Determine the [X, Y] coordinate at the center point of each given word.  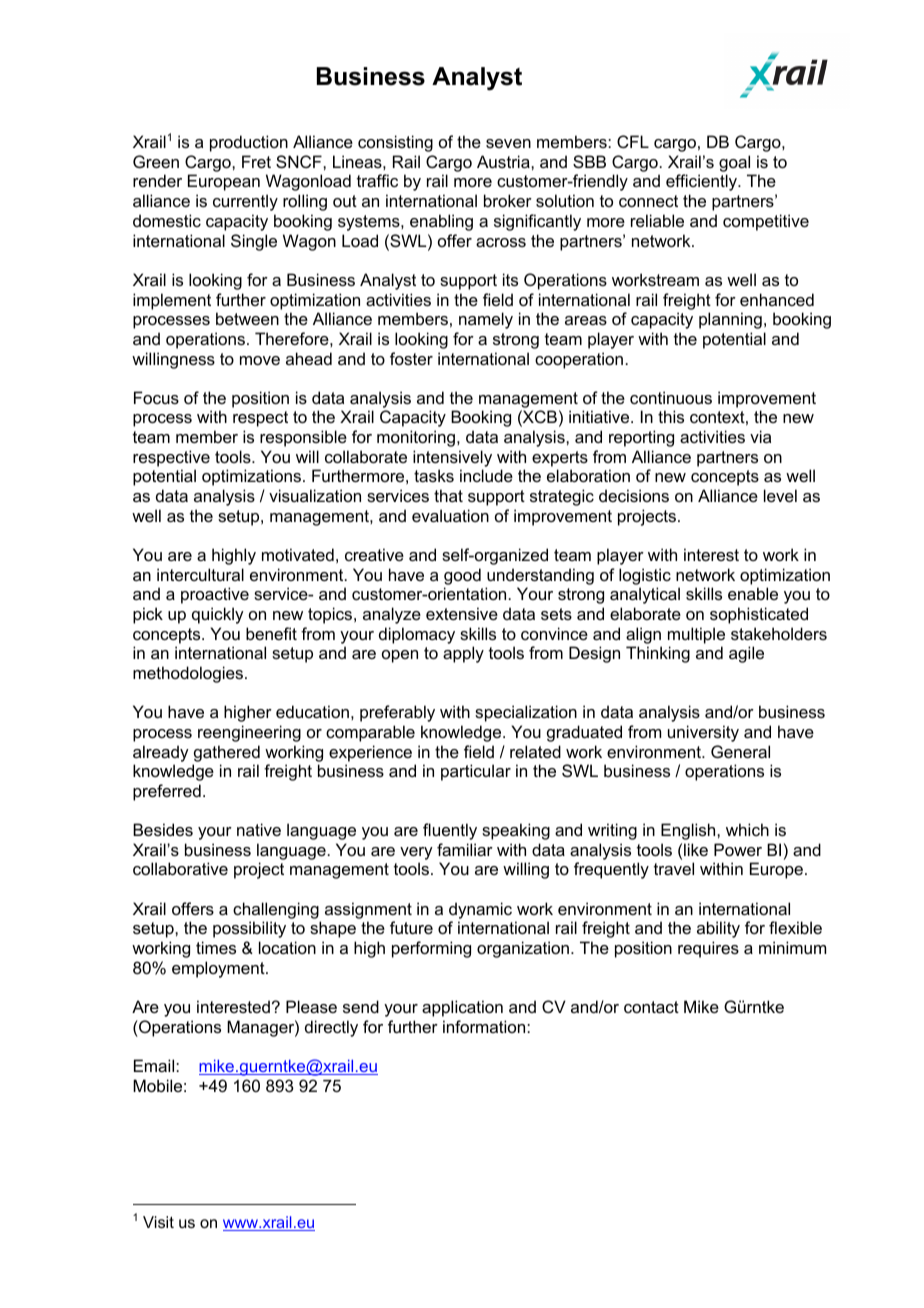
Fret [256, 161]
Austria [504, 161]
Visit [158, 1222]
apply [463, 654]
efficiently [702, 182]
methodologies [188, 674]
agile [746, 654]
